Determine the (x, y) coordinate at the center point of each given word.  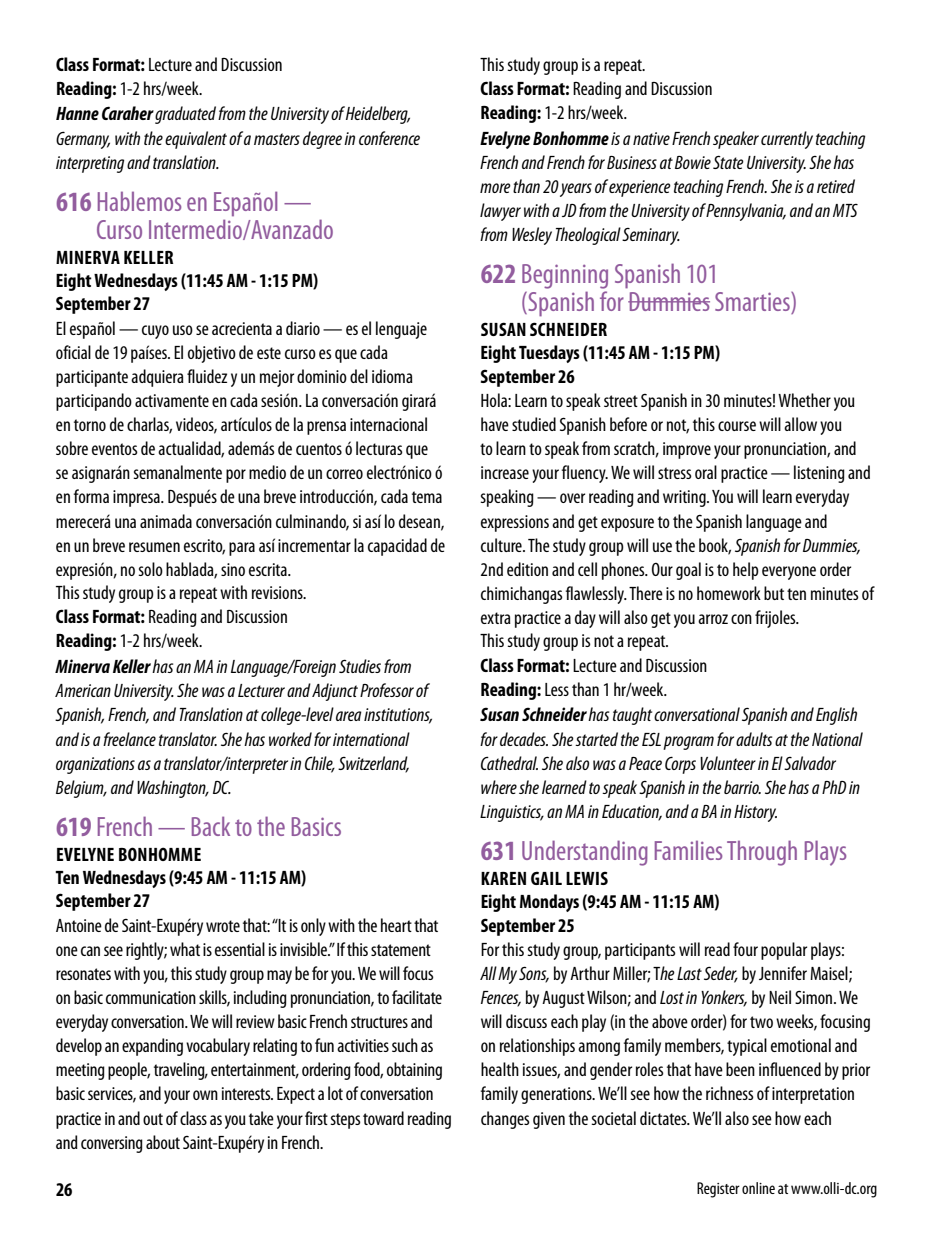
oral (706, 472)
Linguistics (512, 813)
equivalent (196, 140)
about (163, 1142)
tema (427, 497)
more (495, 188)
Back (211, 826)
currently (787, 140)
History (755, 813)
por (236, 476)
